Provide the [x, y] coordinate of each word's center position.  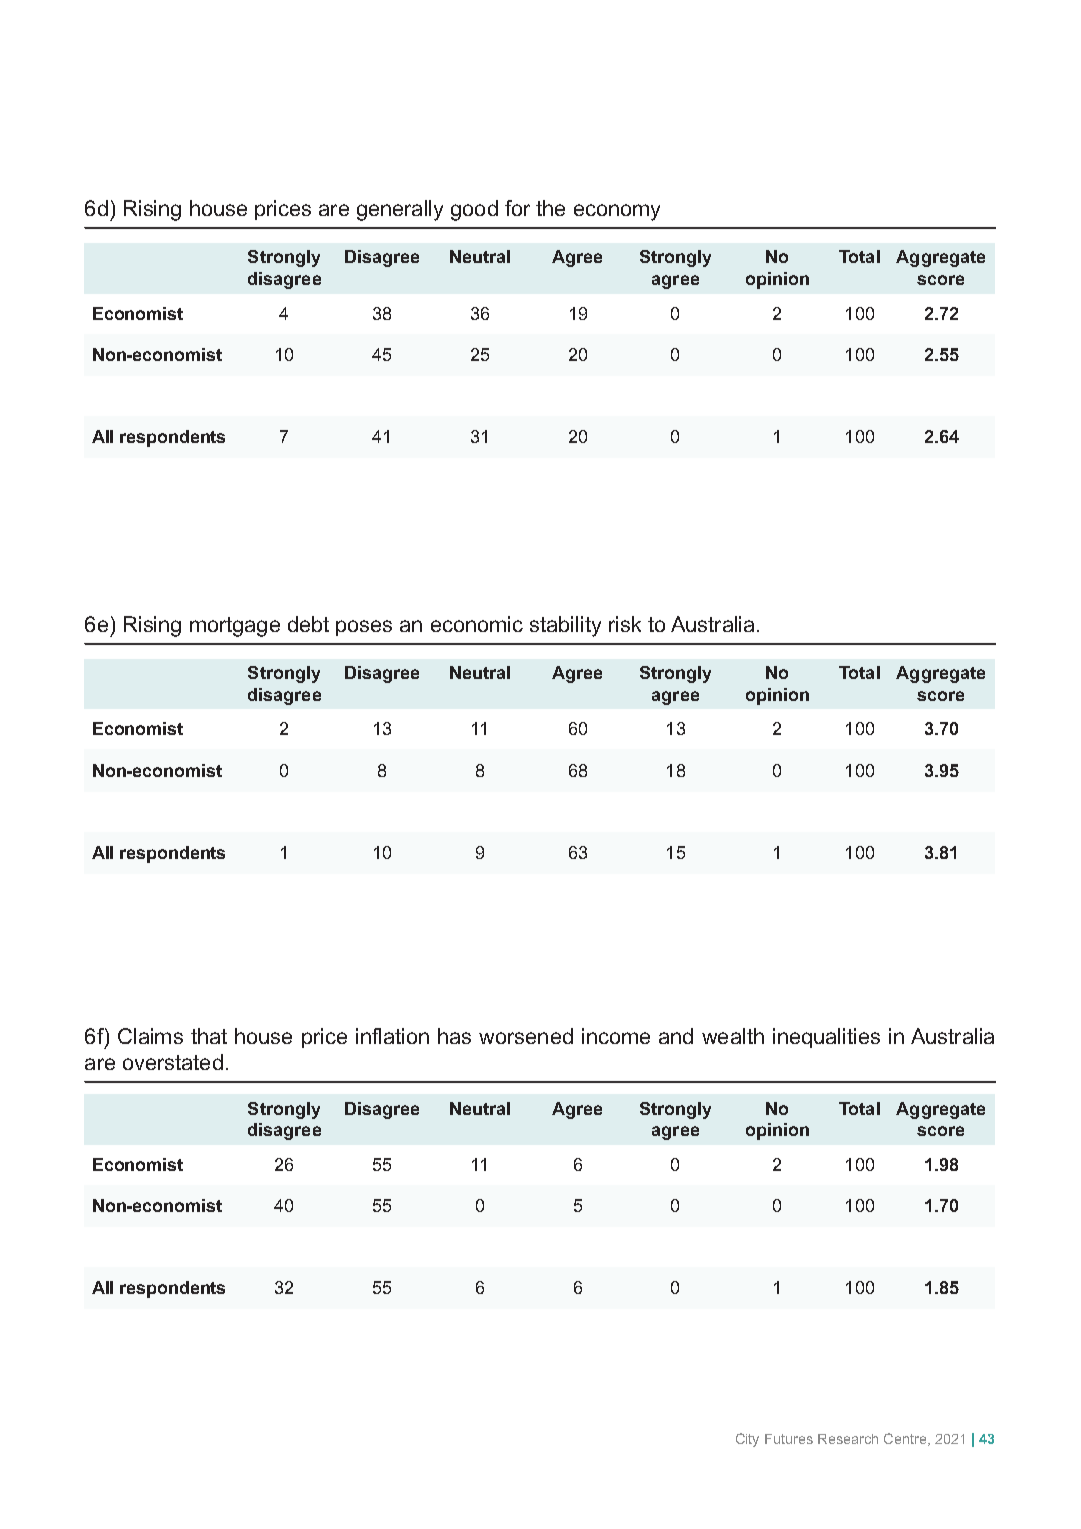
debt [308, 624]
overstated [173, 1062]
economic [477, 624]
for [517, 208]
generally [400, 210]
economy [617, 212]
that [209, 1036]
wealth [733, 1036]
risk [625, 624]
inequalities [826, 1038]
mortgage [235, 627]
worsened [526, 1036]
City [747, 1440]
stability [565, 626]
